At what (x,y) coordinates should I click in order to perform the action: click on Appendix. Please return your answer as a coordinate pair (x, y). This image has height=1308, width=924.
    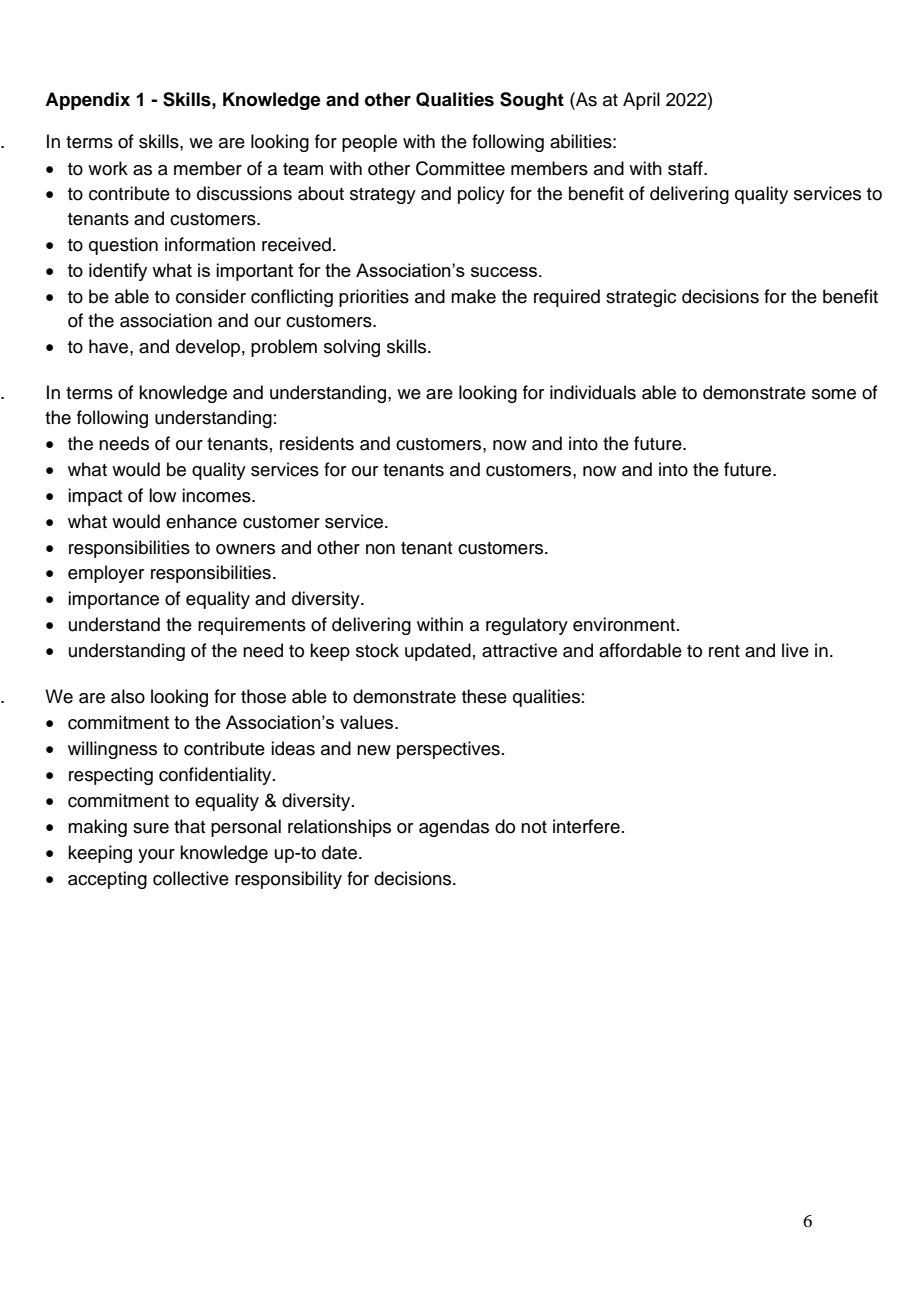
    Looking at the image, I should click on (87, 101).
